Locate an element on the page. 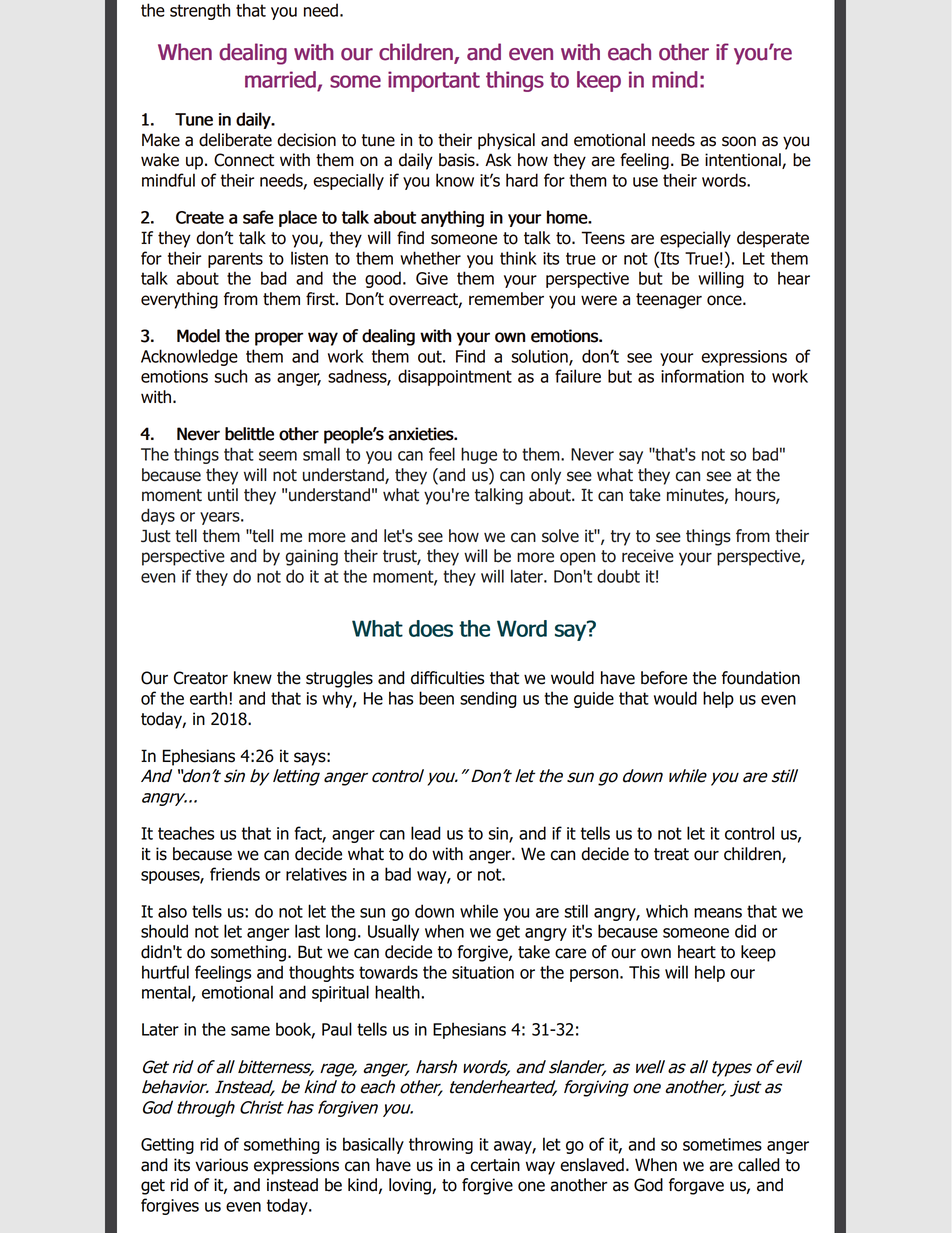 The height and width of the image is (1233, 952). forgave is located at coordinates (696, 1186).
